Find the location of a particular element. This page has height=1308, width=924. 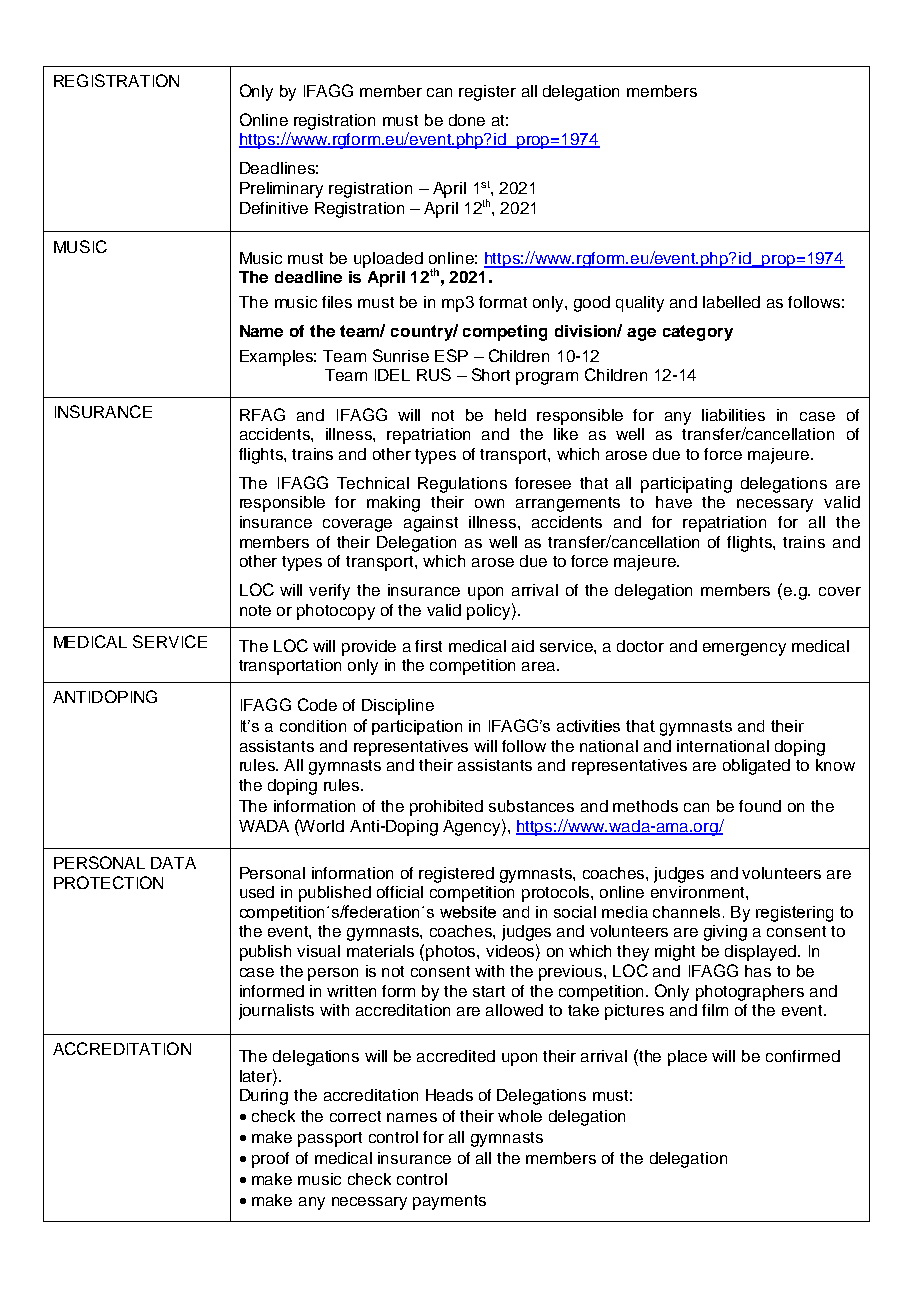

labelled is located at coordinates (731, 302).
